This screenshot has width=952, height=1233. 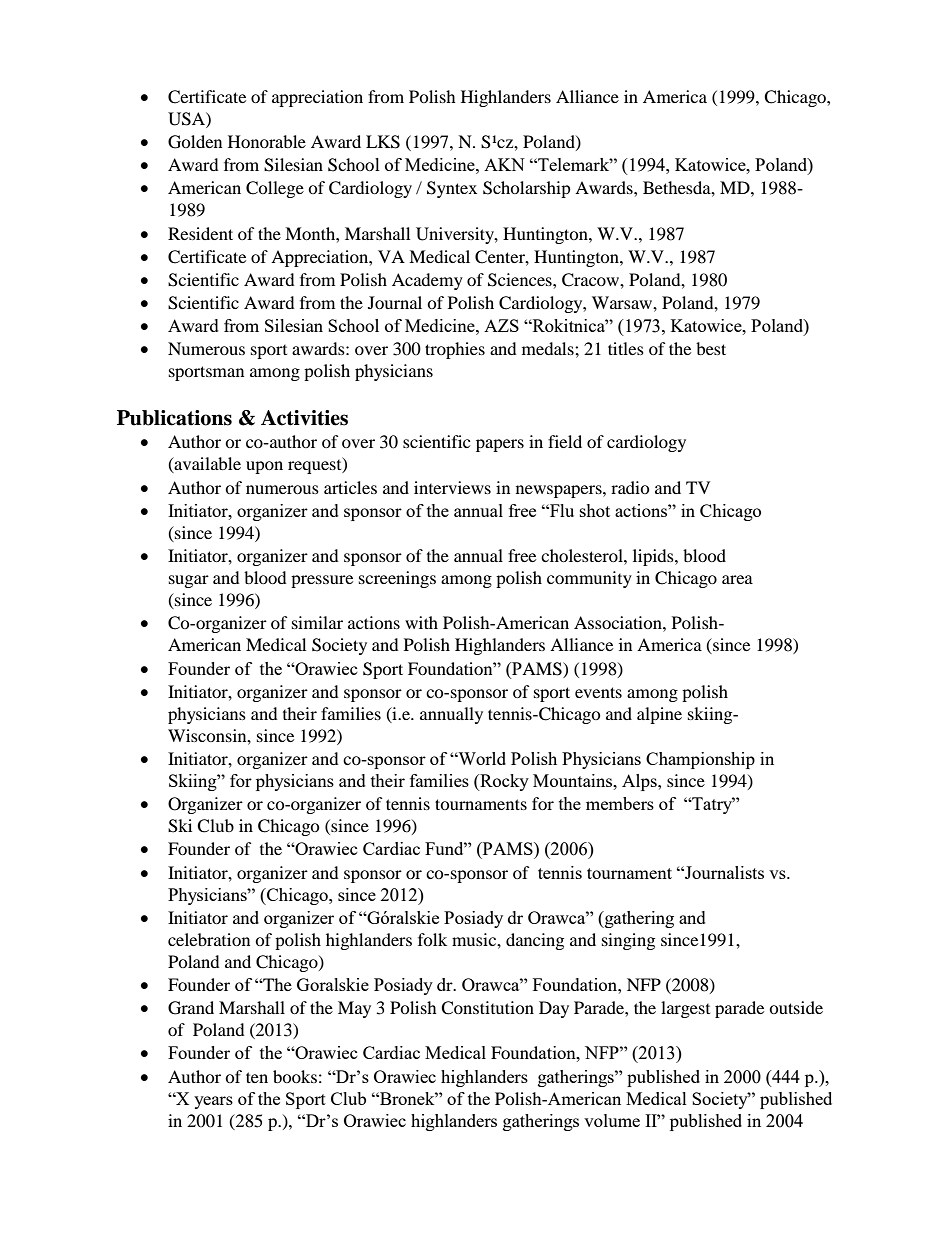 What do you see at coordinates (527, 189) in the screenshot?
I see `Scholarship` at bounding box center [527, 189].
